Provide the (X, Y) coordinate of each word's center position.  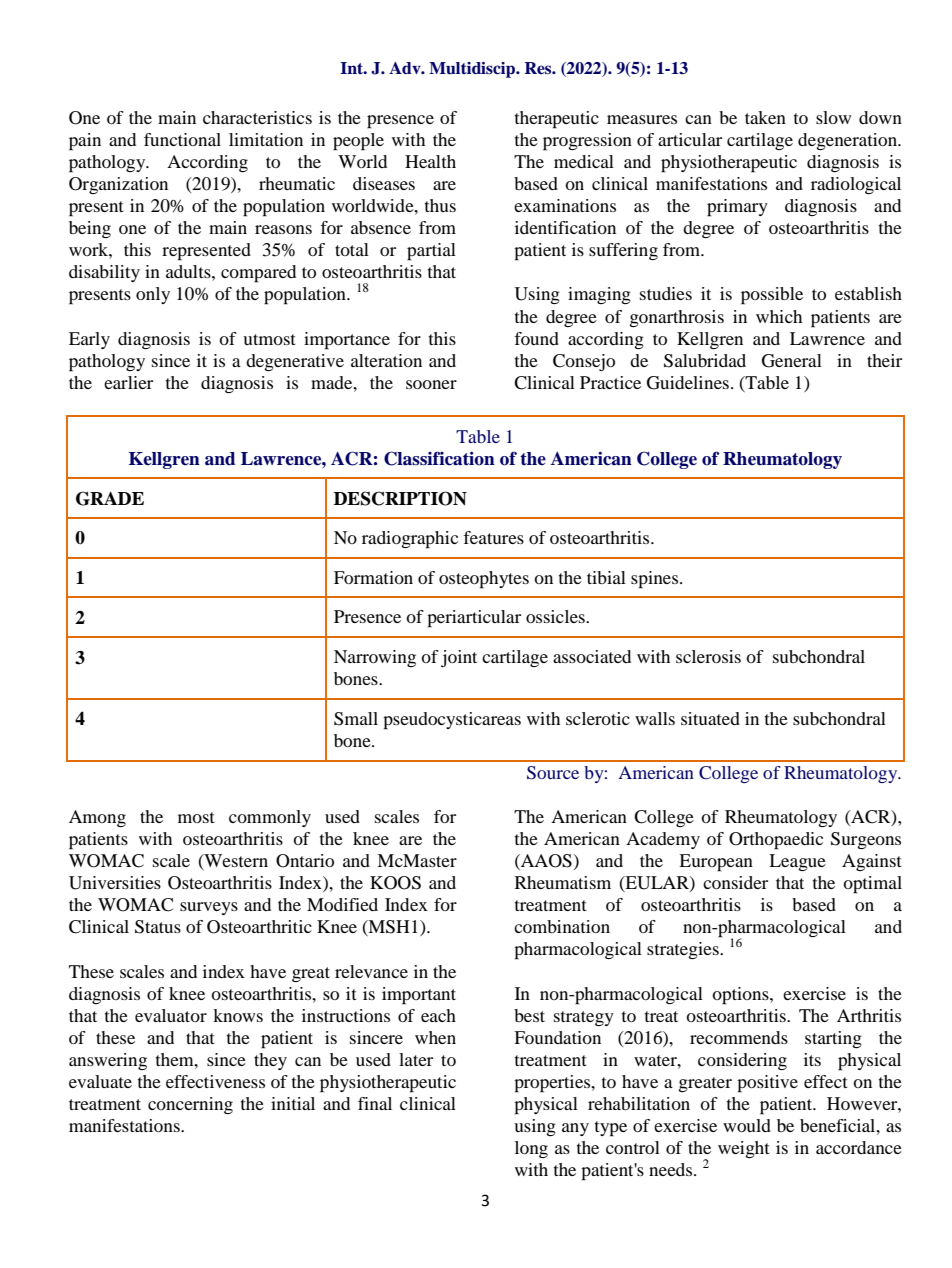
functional (182, 139)
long (531, 1149)
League (797, 862)
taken (765, 117)
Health (430, 161)
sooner (431, 384)
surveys (209, 908)
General (792, 361)
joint (459, 658)
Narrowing (375, 658)
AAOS (546, 862)
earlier (128, 382)
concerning (190, 1105)
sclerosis (708, 656)
